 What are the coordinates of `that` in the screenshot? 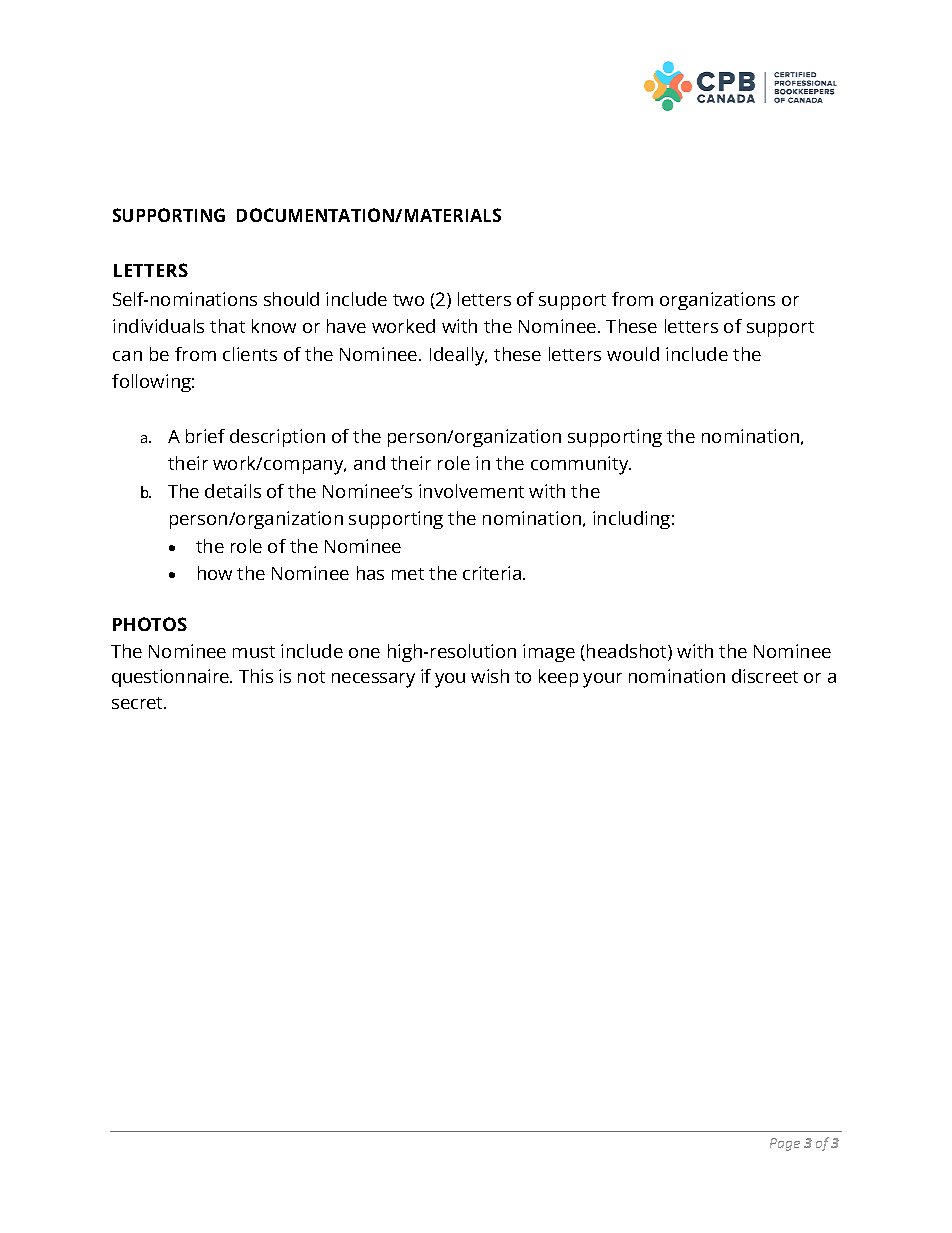 It's located at (227, 326).
